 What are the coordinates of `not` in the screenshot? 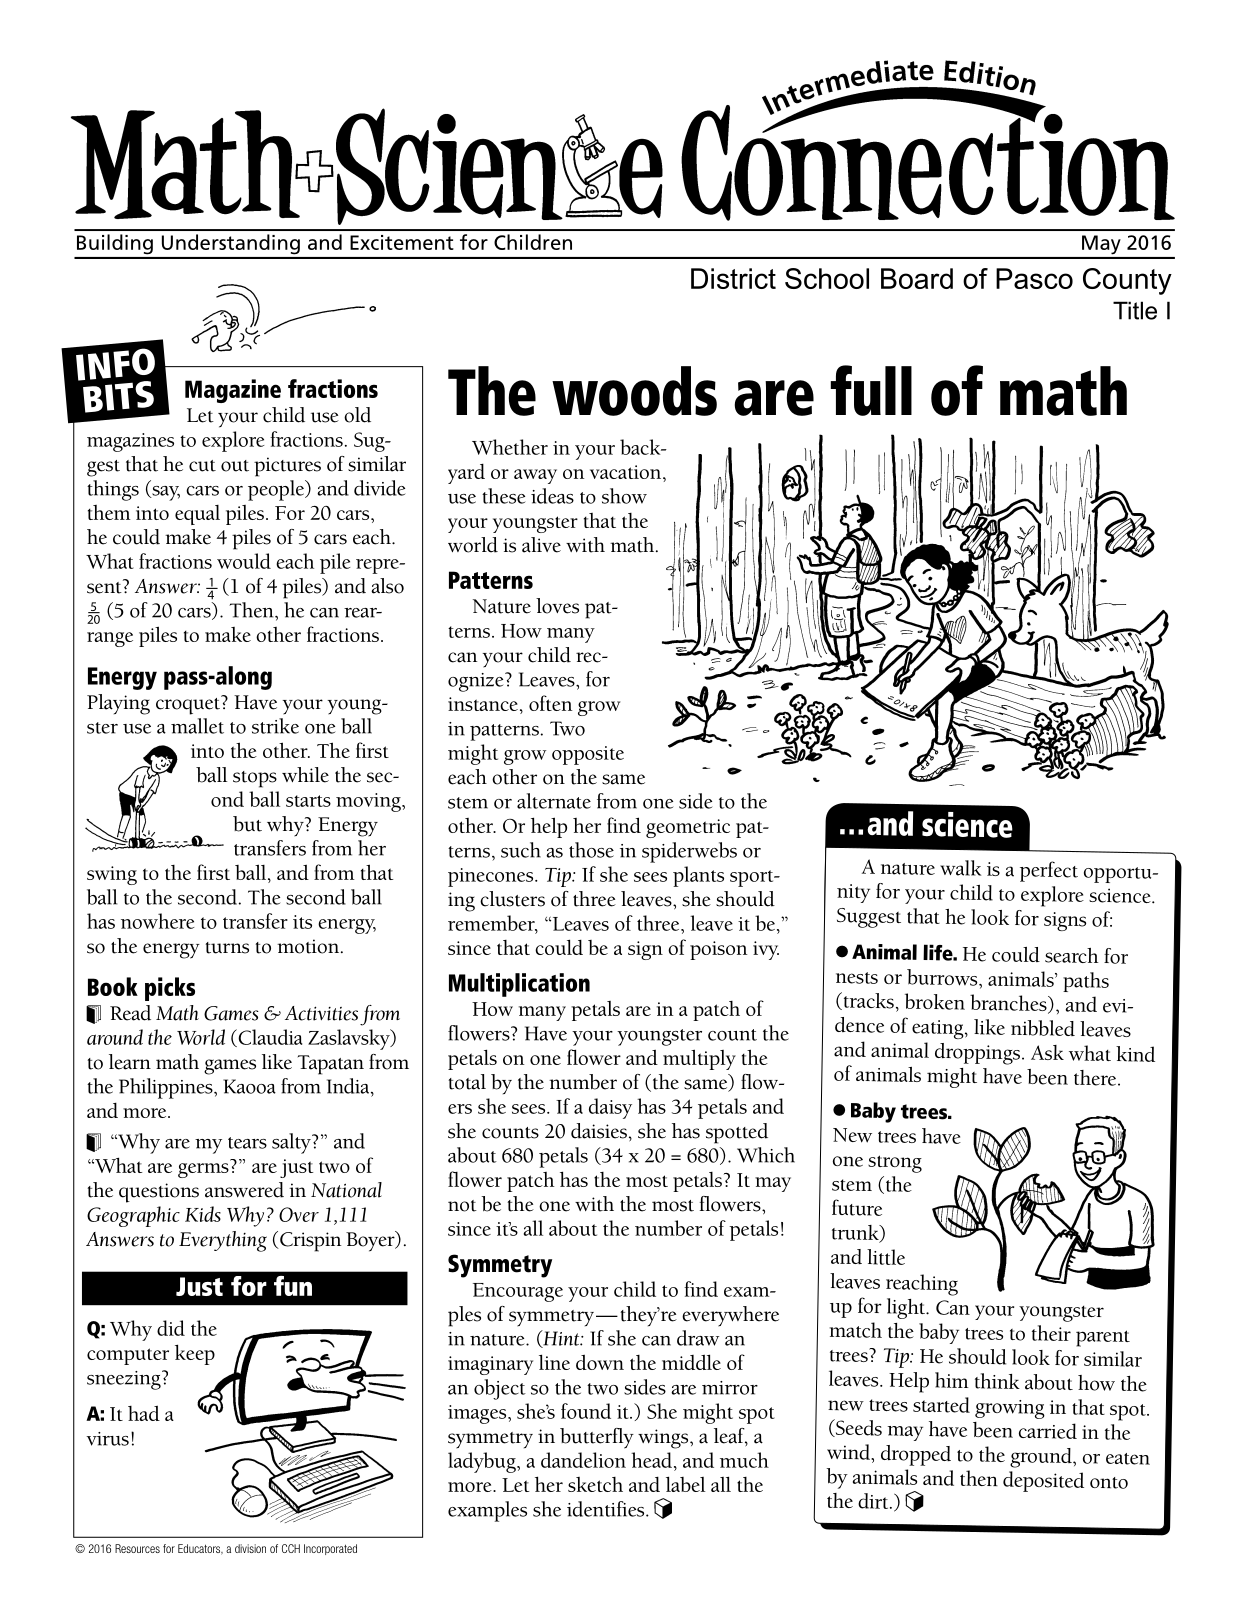 It's located at (462, 1206).
